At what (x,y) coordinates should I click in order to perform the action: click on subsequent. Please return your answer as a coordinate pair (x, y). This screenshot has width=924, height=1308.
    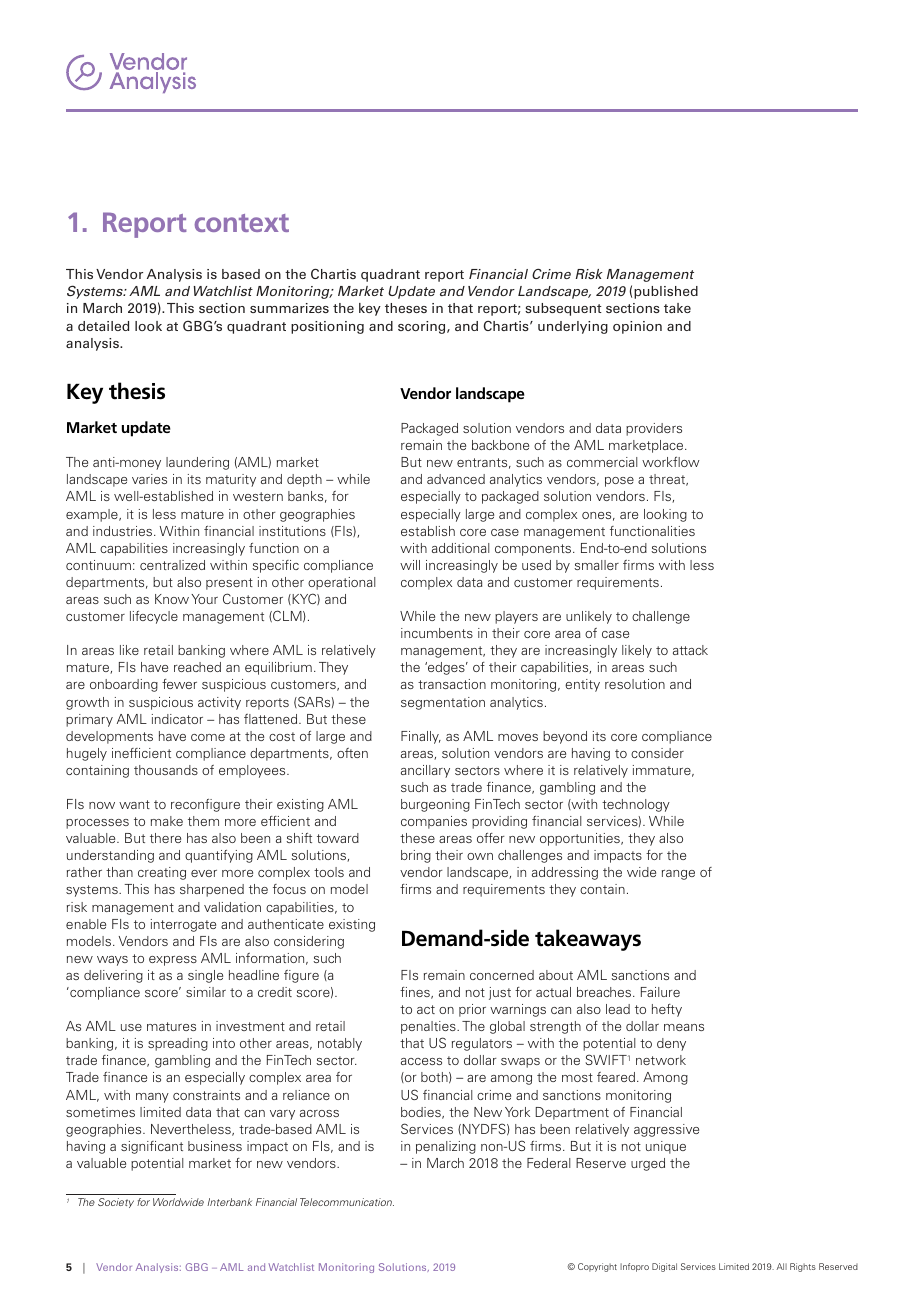
    Looking at the image, I should click on (563, 309).
